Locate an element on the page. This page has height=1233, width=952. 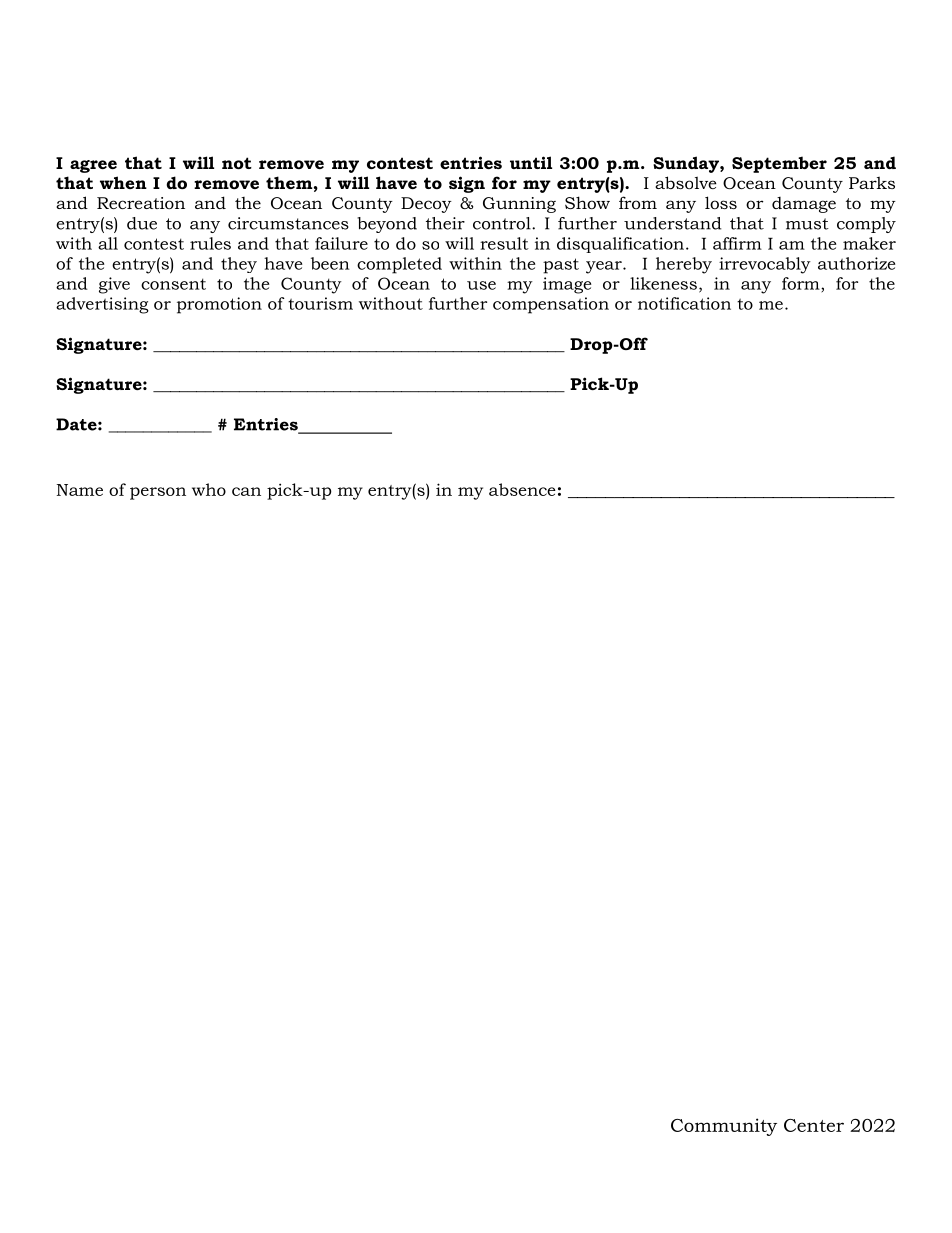
damage is located at coordinates (804, 205).
